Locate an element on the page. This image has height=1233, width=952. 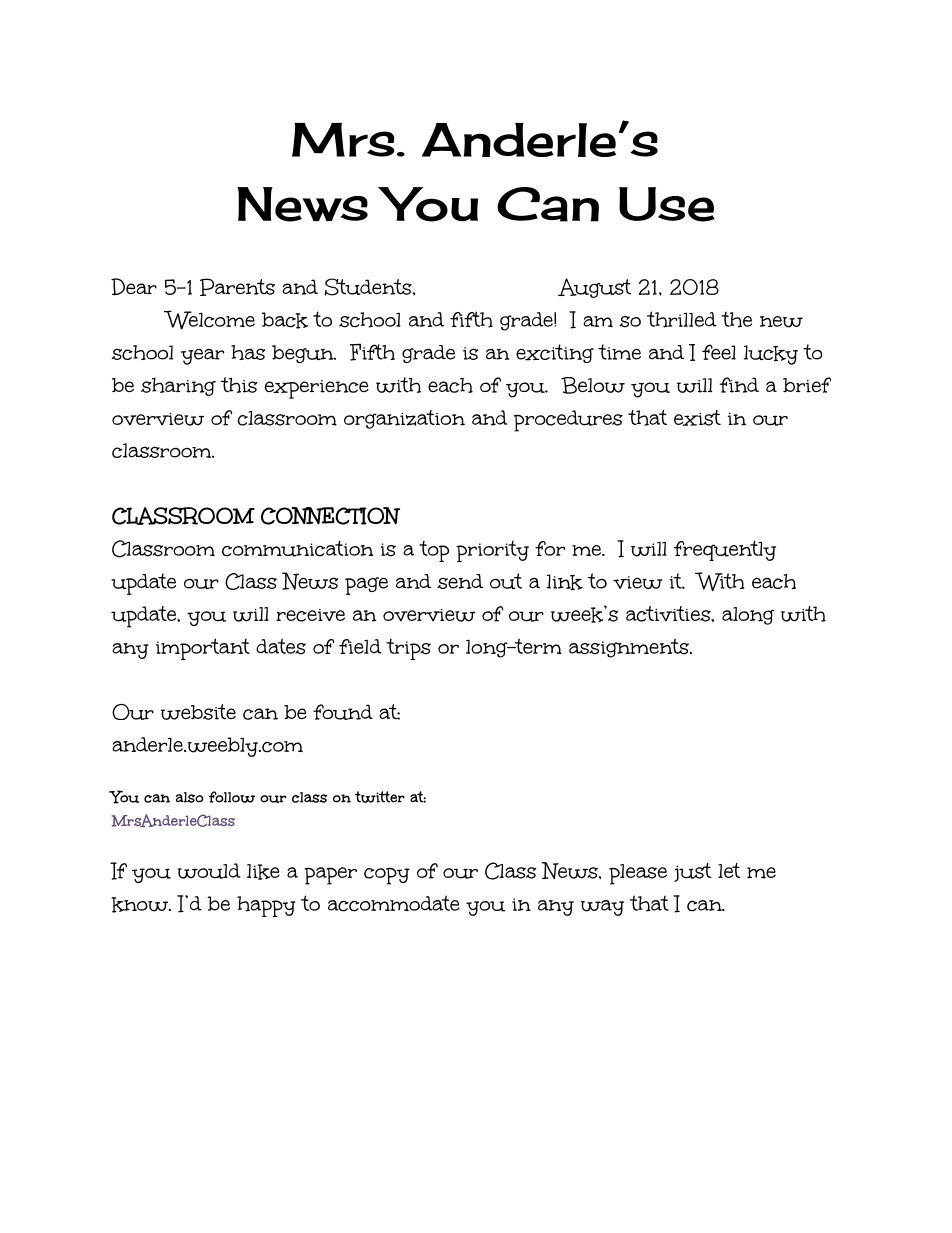
sharing is located at coordinates (178, 387).
